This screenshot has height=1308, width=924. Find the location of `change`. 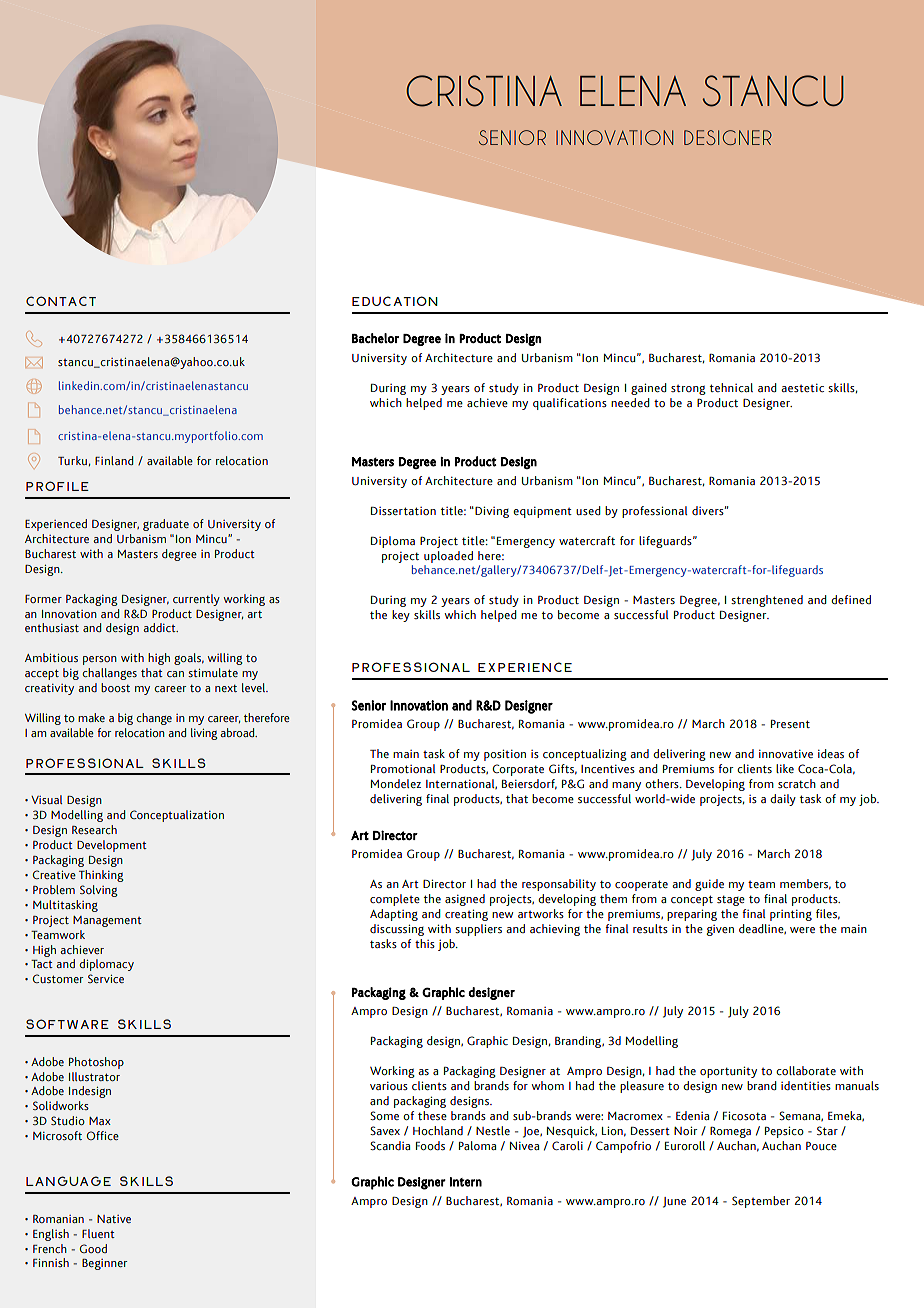

change is located at coordinates (154, 719).
